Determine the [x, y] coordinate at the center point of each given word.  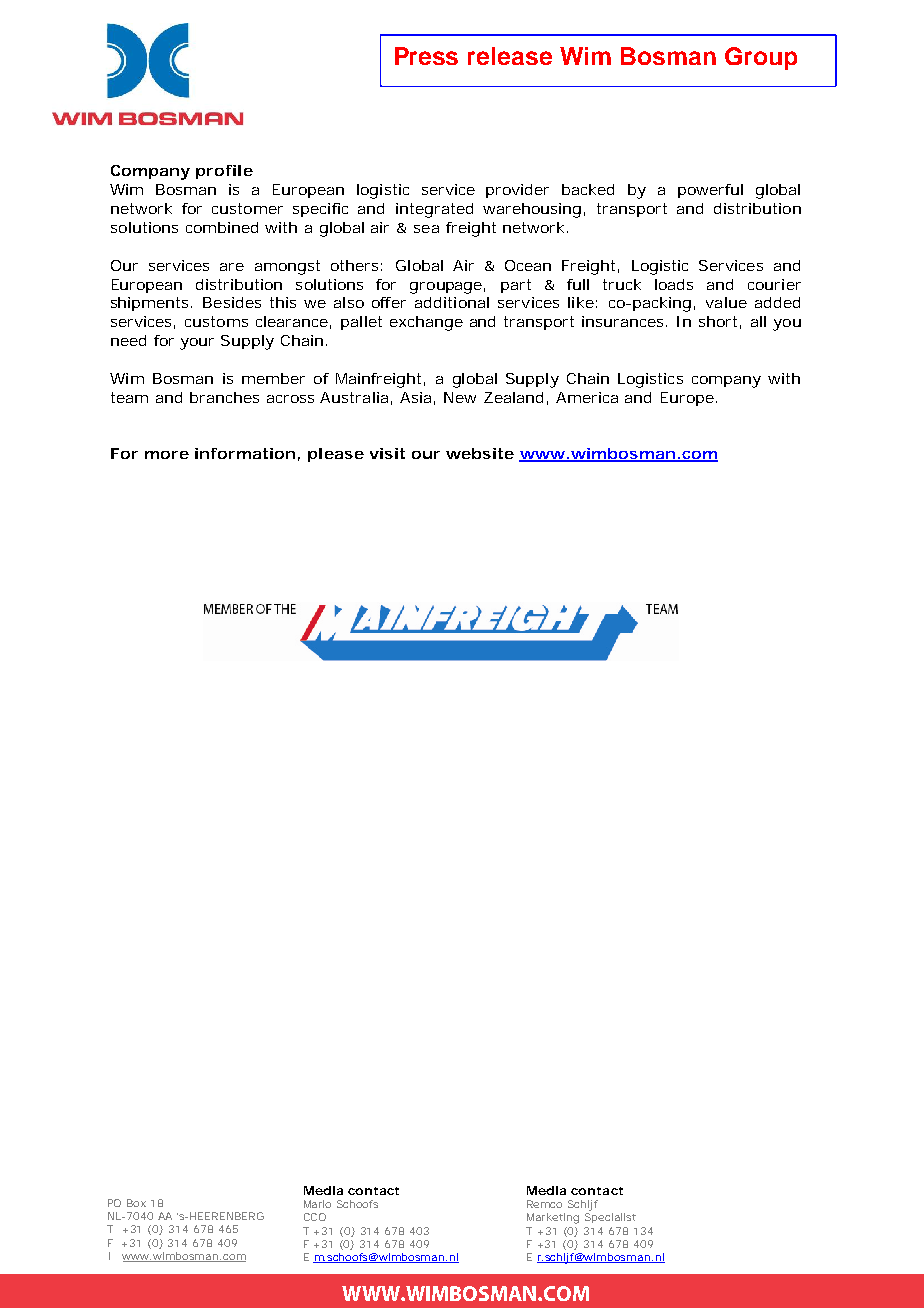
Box [136, 1203]
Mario [317, 1204]
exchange [426, 323]
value [726, 302]
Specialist [610, 1218]
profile [224, 172]
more [167, 455]
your [197, 344]
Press [426, 56]
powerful [710, 191]
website [480, 453]
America [587, 397]
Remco [544, 1204]
